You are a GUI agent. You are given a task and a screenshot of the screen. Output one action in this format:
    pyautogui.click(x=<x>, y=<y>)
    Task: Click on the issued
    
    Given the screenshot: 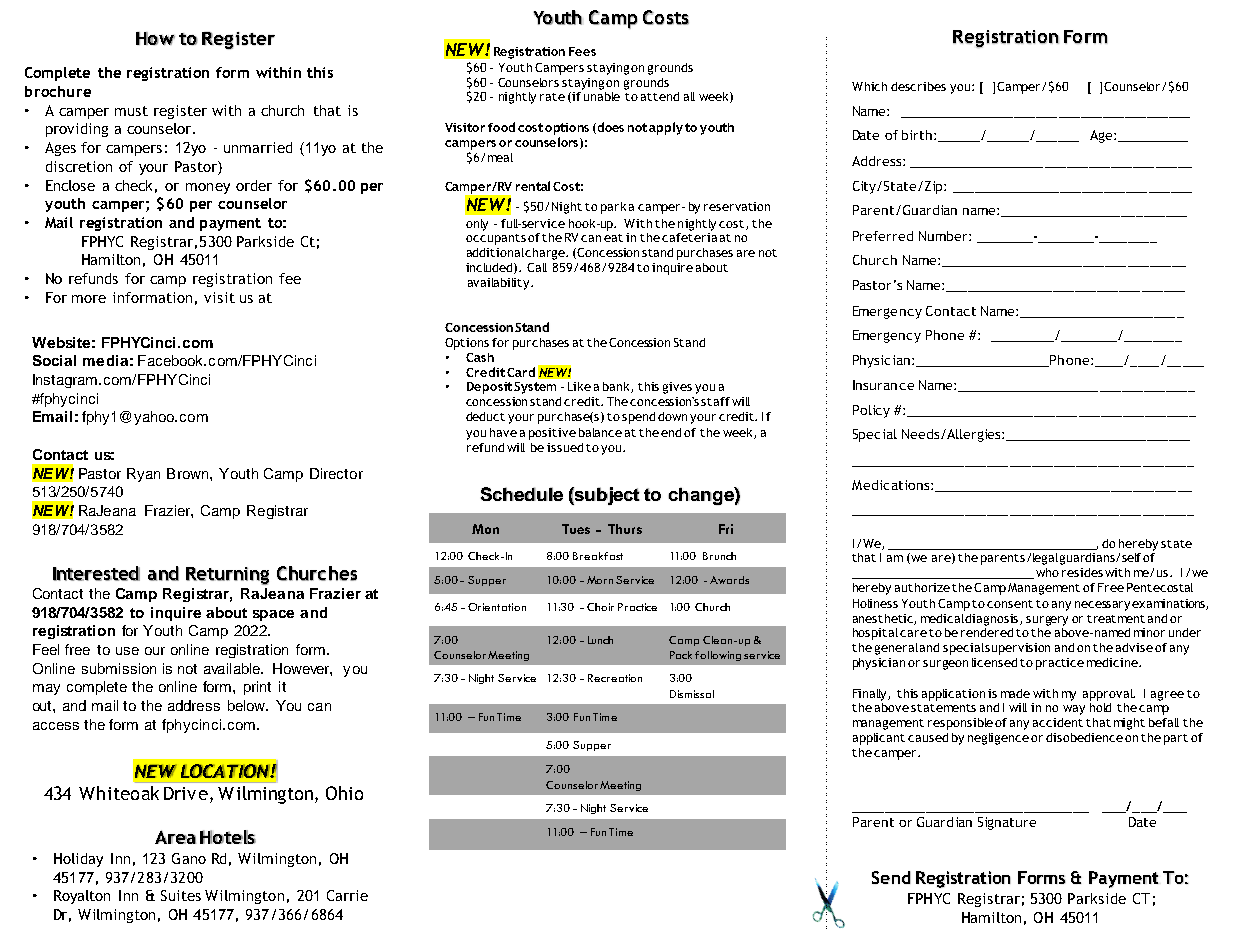 What is the action you would take?
    pyautogui.click(x=565, y=447)
